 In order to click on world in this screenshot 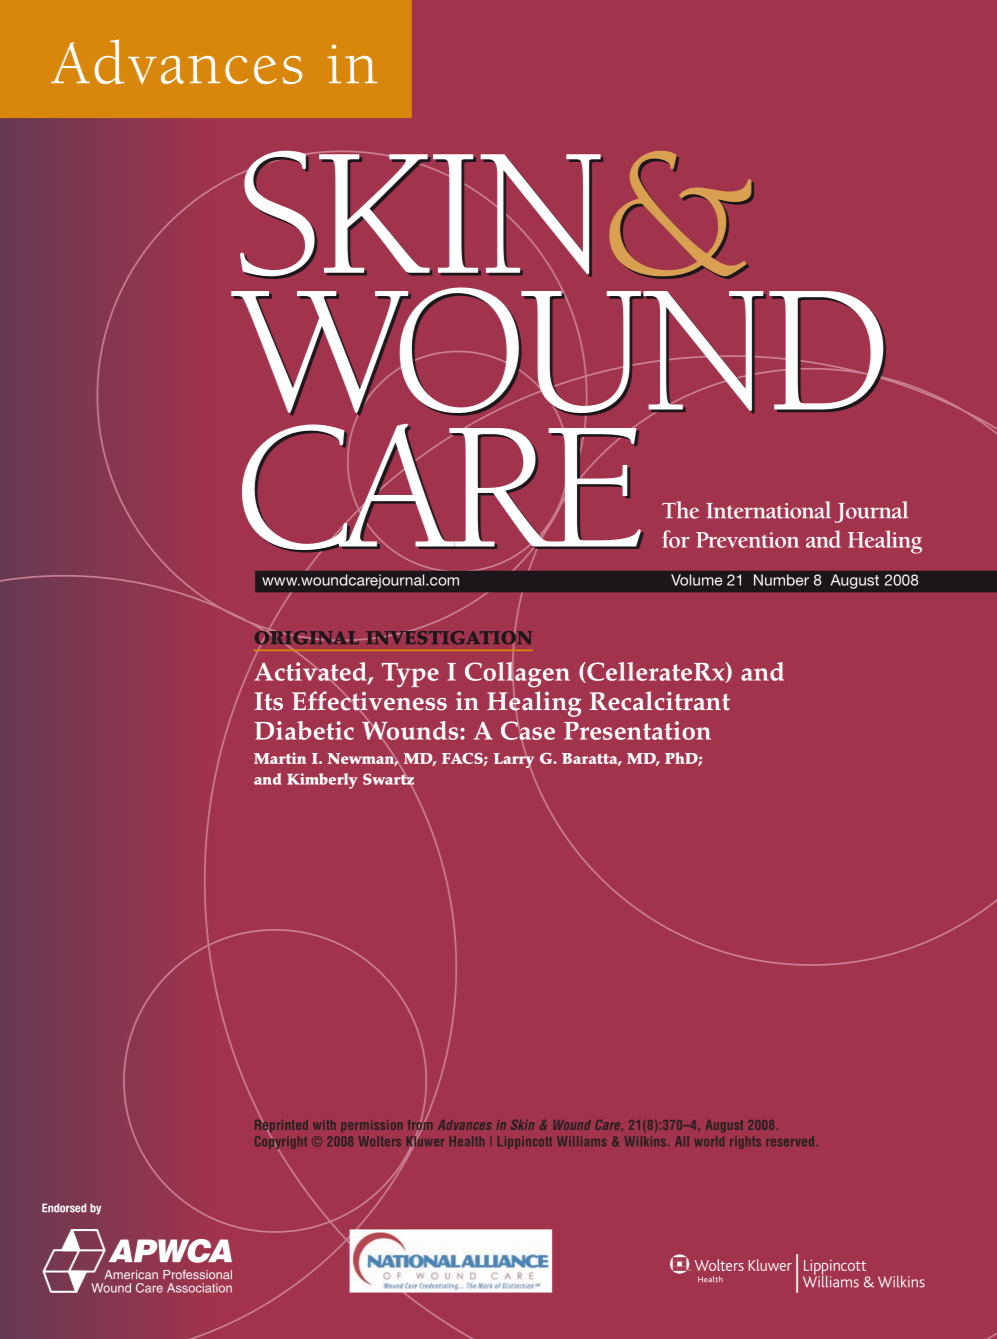, I will do `click(709, 1141)`.
